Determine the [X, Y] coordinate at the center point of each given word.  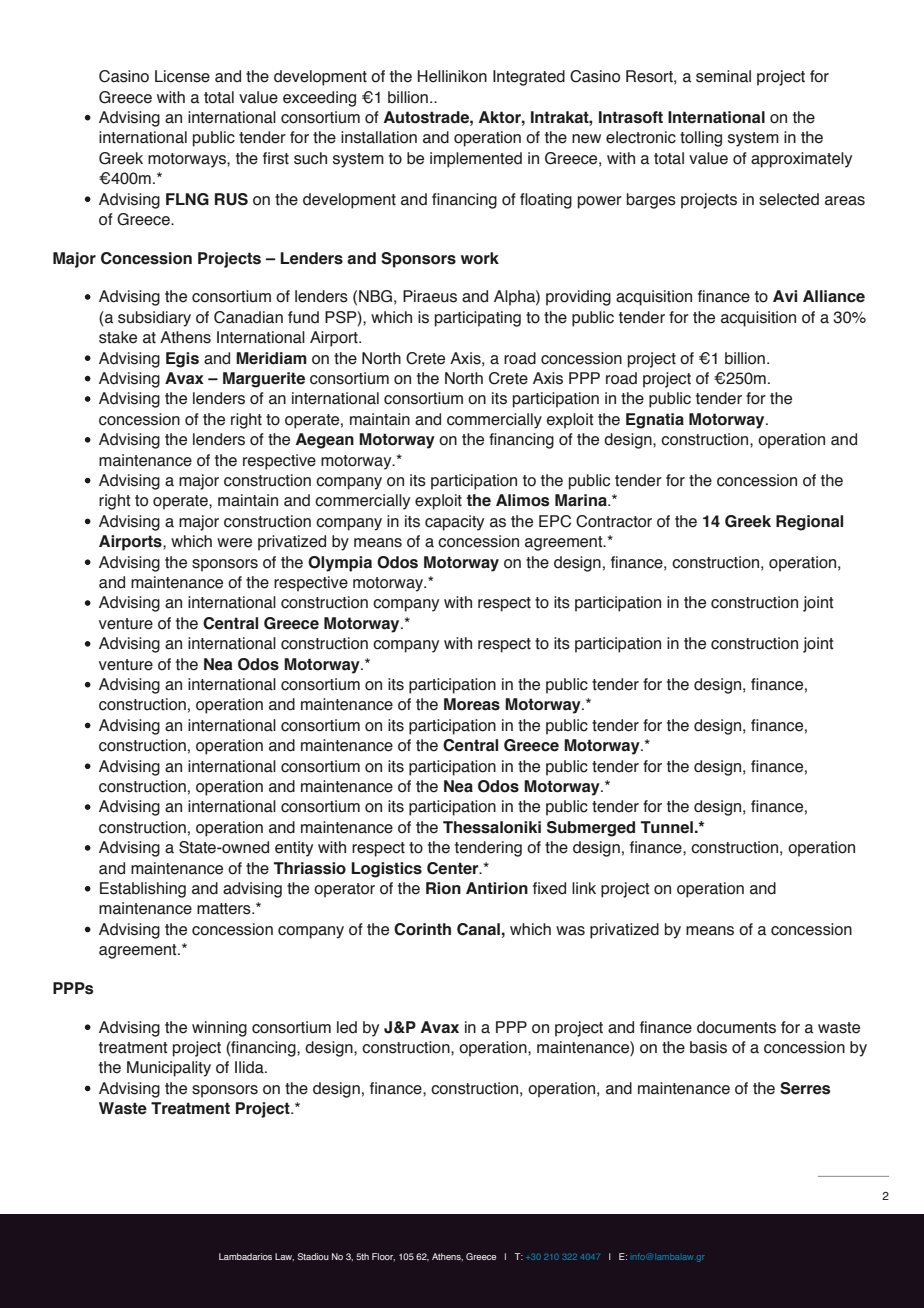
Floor [383, 1257]
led [347, 1027]
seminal [723, 76]
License [182, 76]
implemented [476, 160]
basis [708, 1047]
